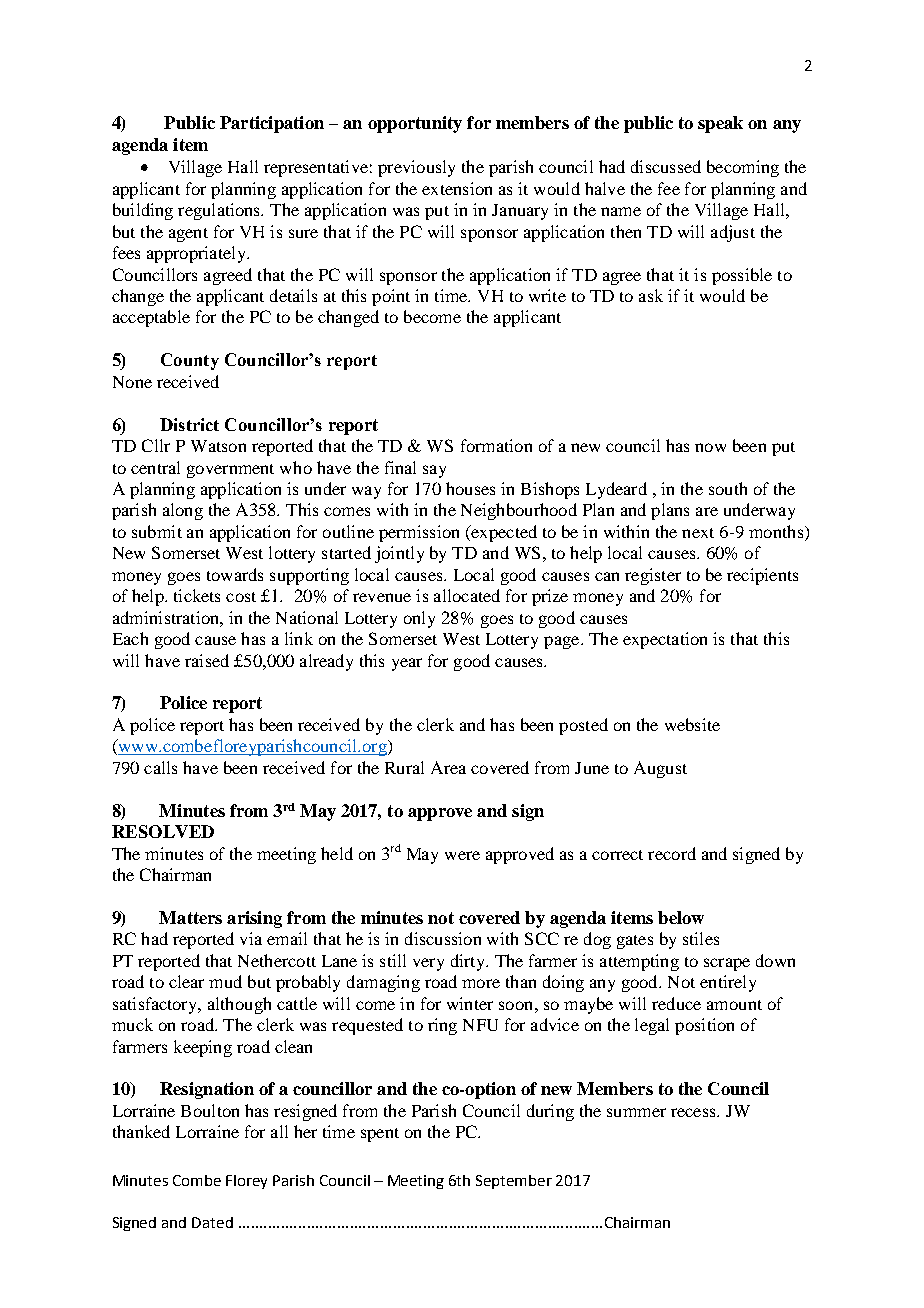  I want to click on RESOLVED, so click(163, 831).
